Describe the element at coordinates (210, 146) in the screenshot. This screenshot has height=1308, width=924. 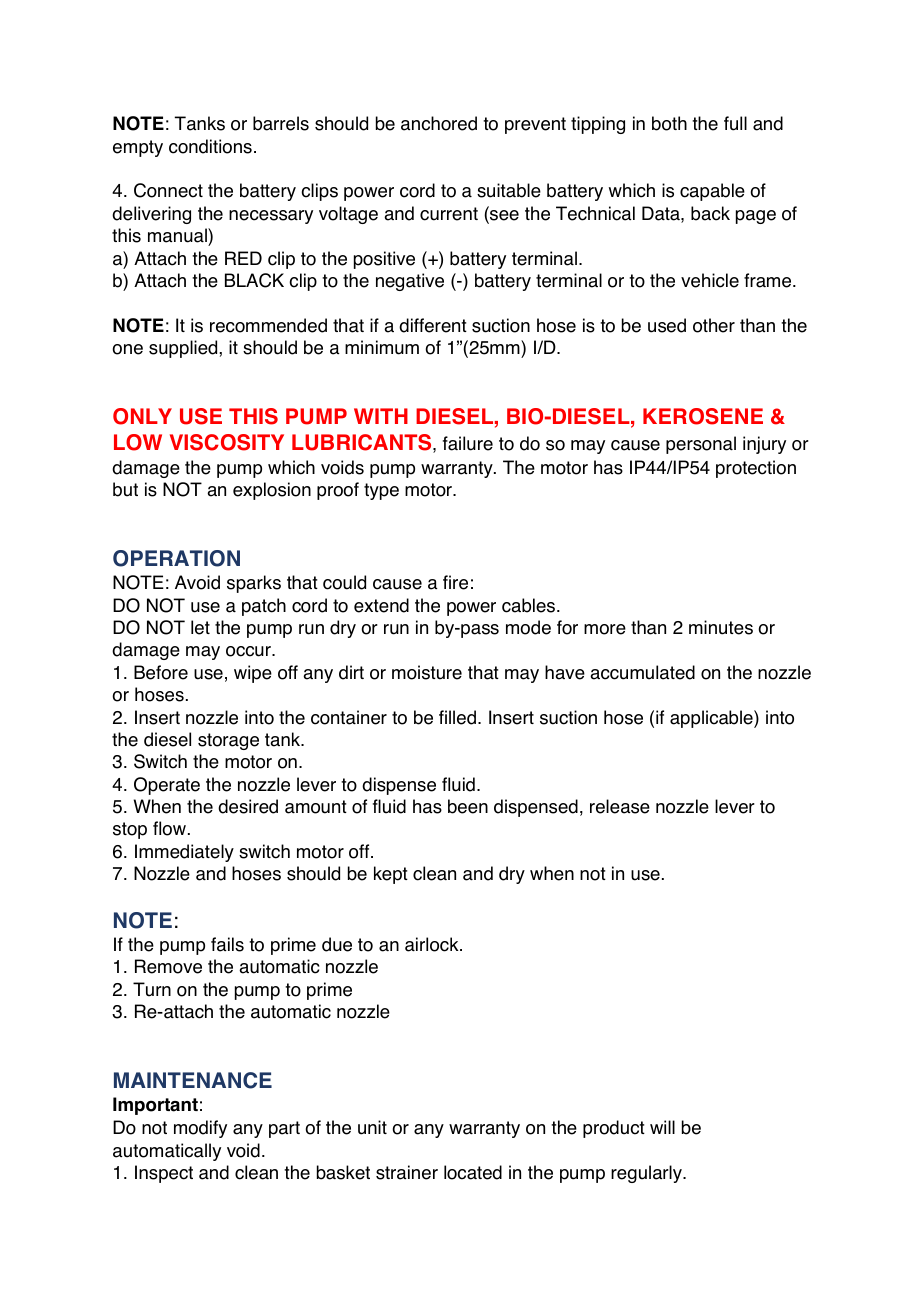
I see `conditions` at that location.
